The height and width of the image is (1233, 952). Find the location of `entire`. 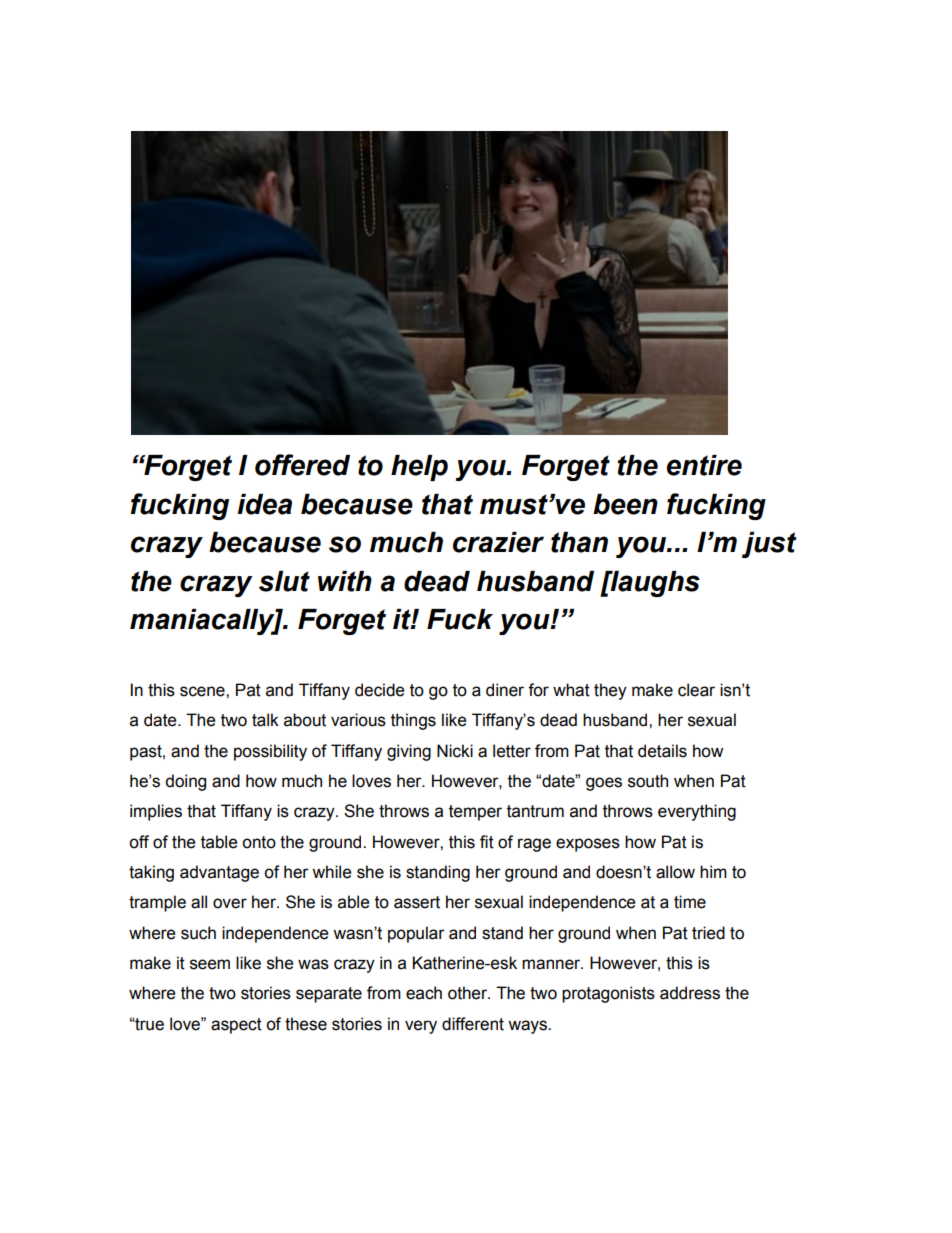

entire is located at coordinates (704, 465).
